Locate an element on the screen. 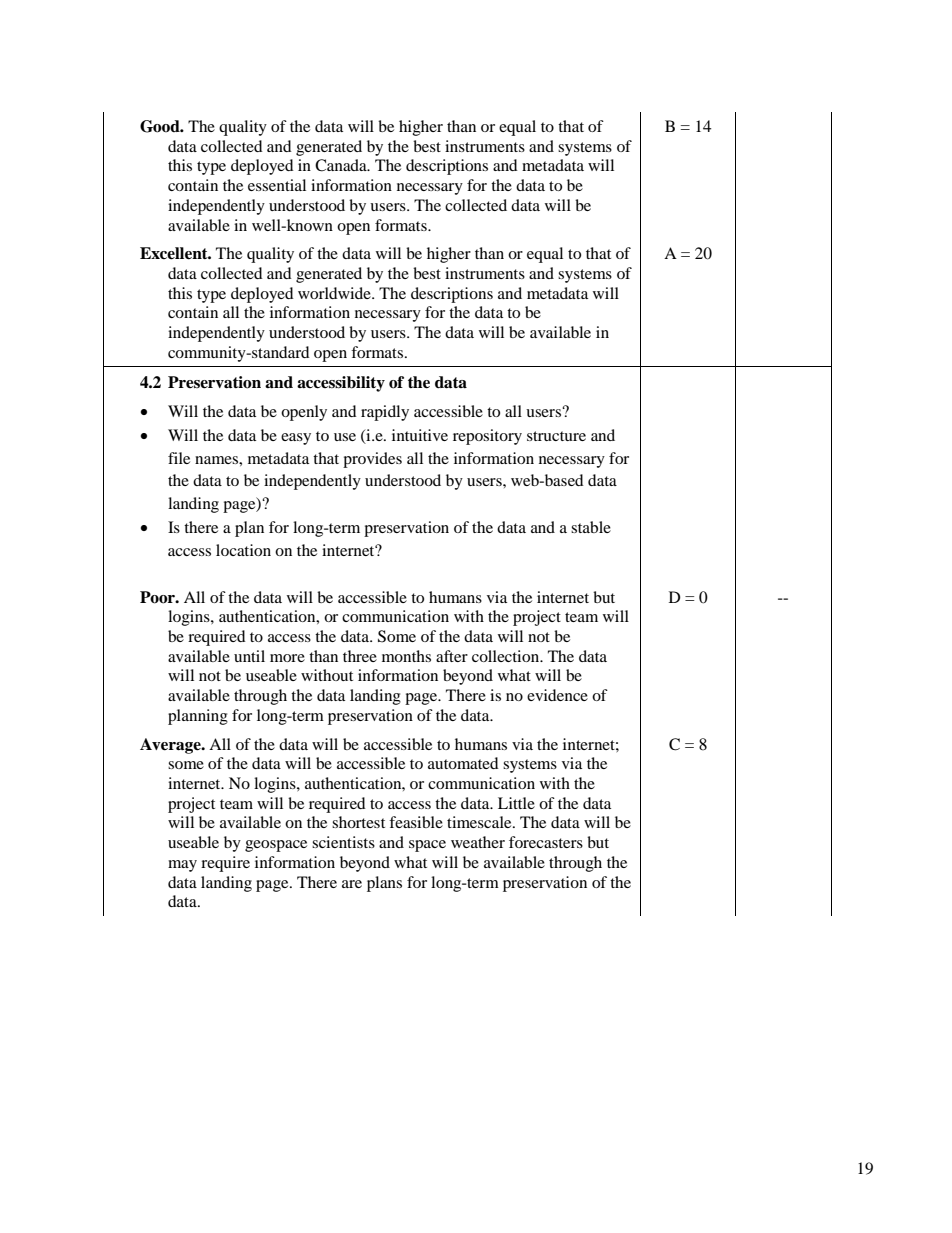  essential is located at coordinates (277, 185).
